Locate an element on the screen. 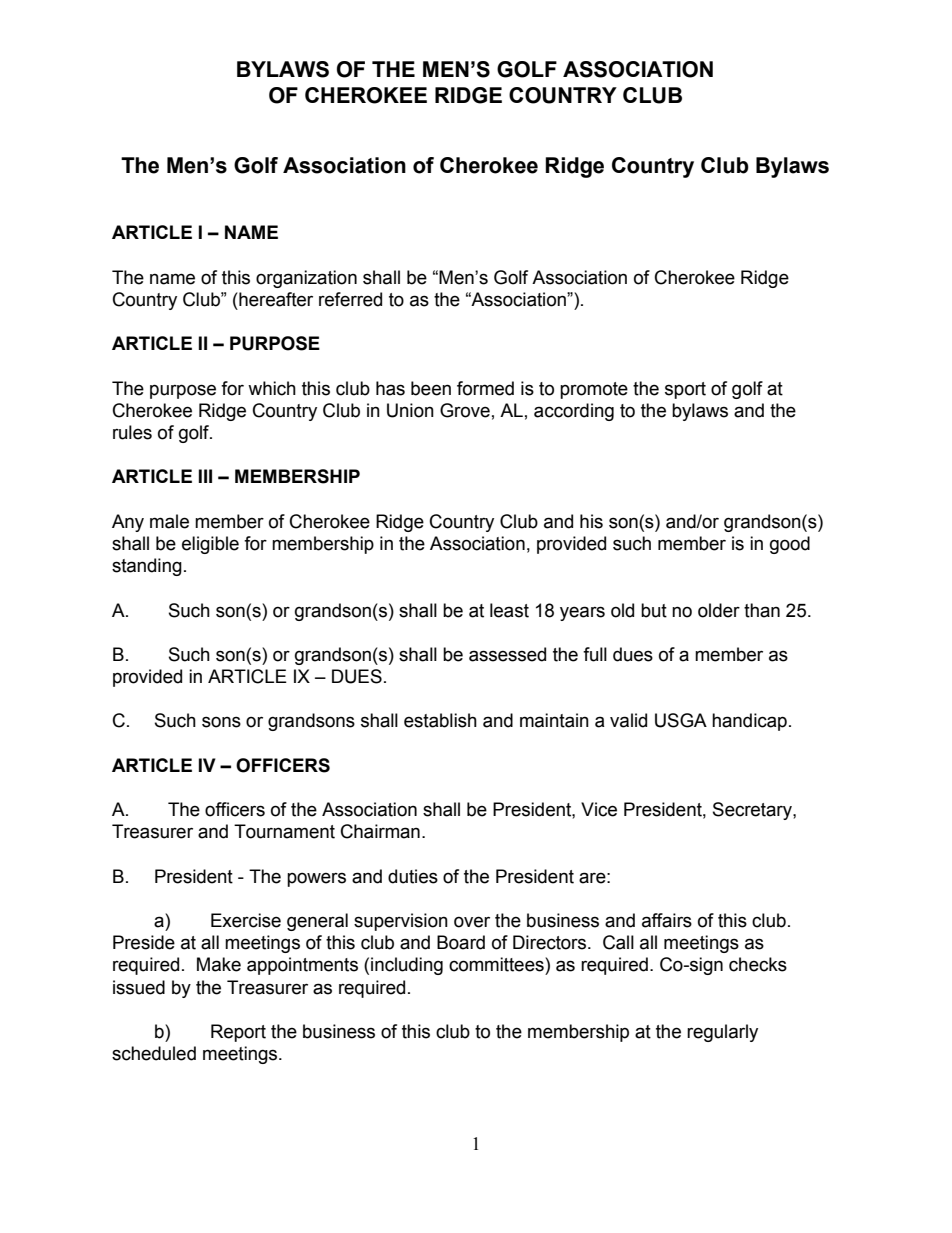 The image size is (952, 1233). assessed is located at coordinates (507, 654).
